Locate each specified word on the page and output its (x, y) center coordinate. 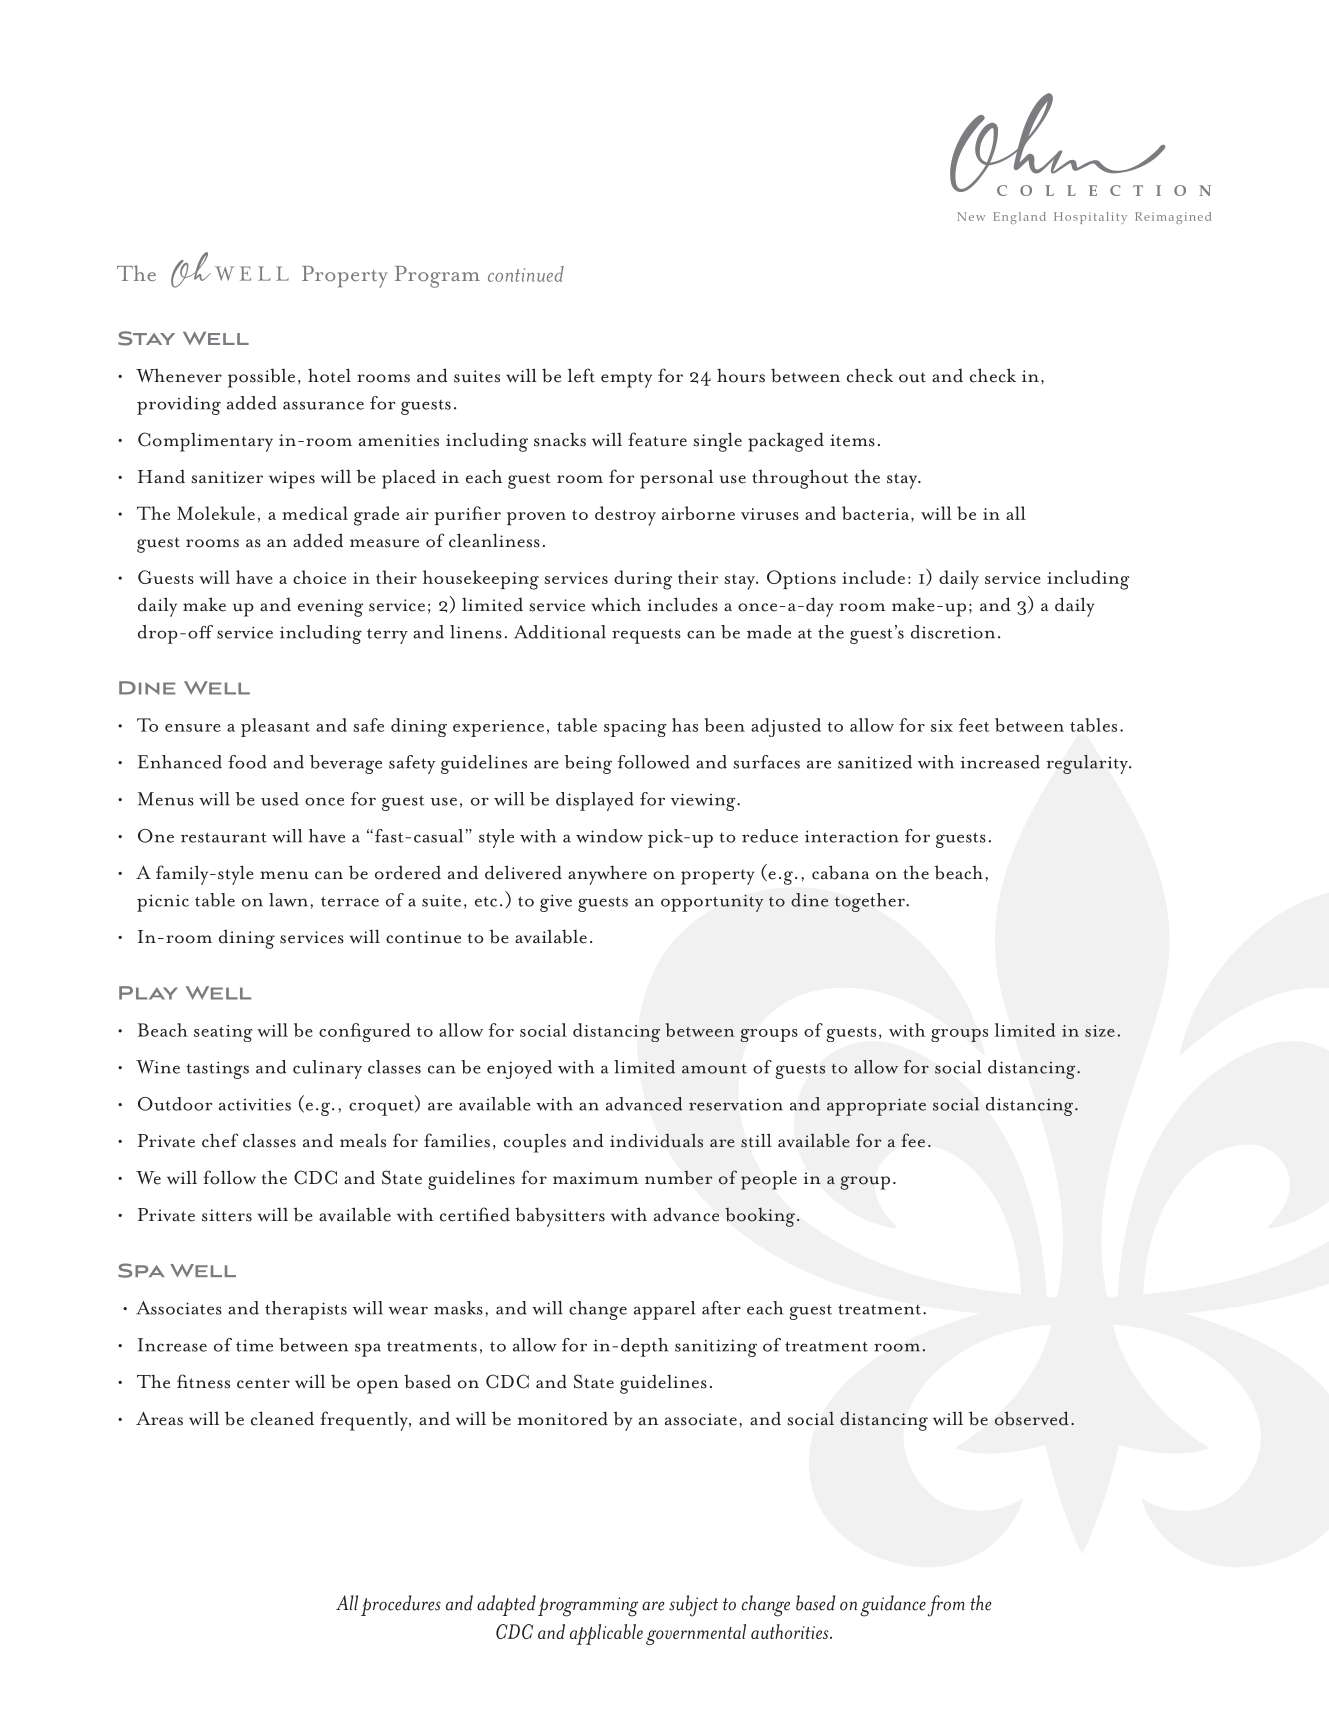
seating (223, 1033)
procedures (401, 1605)
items (852, 440)
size (1100, 1031)
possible (261, 378)
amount (714, 1069)
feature (657, 439)
